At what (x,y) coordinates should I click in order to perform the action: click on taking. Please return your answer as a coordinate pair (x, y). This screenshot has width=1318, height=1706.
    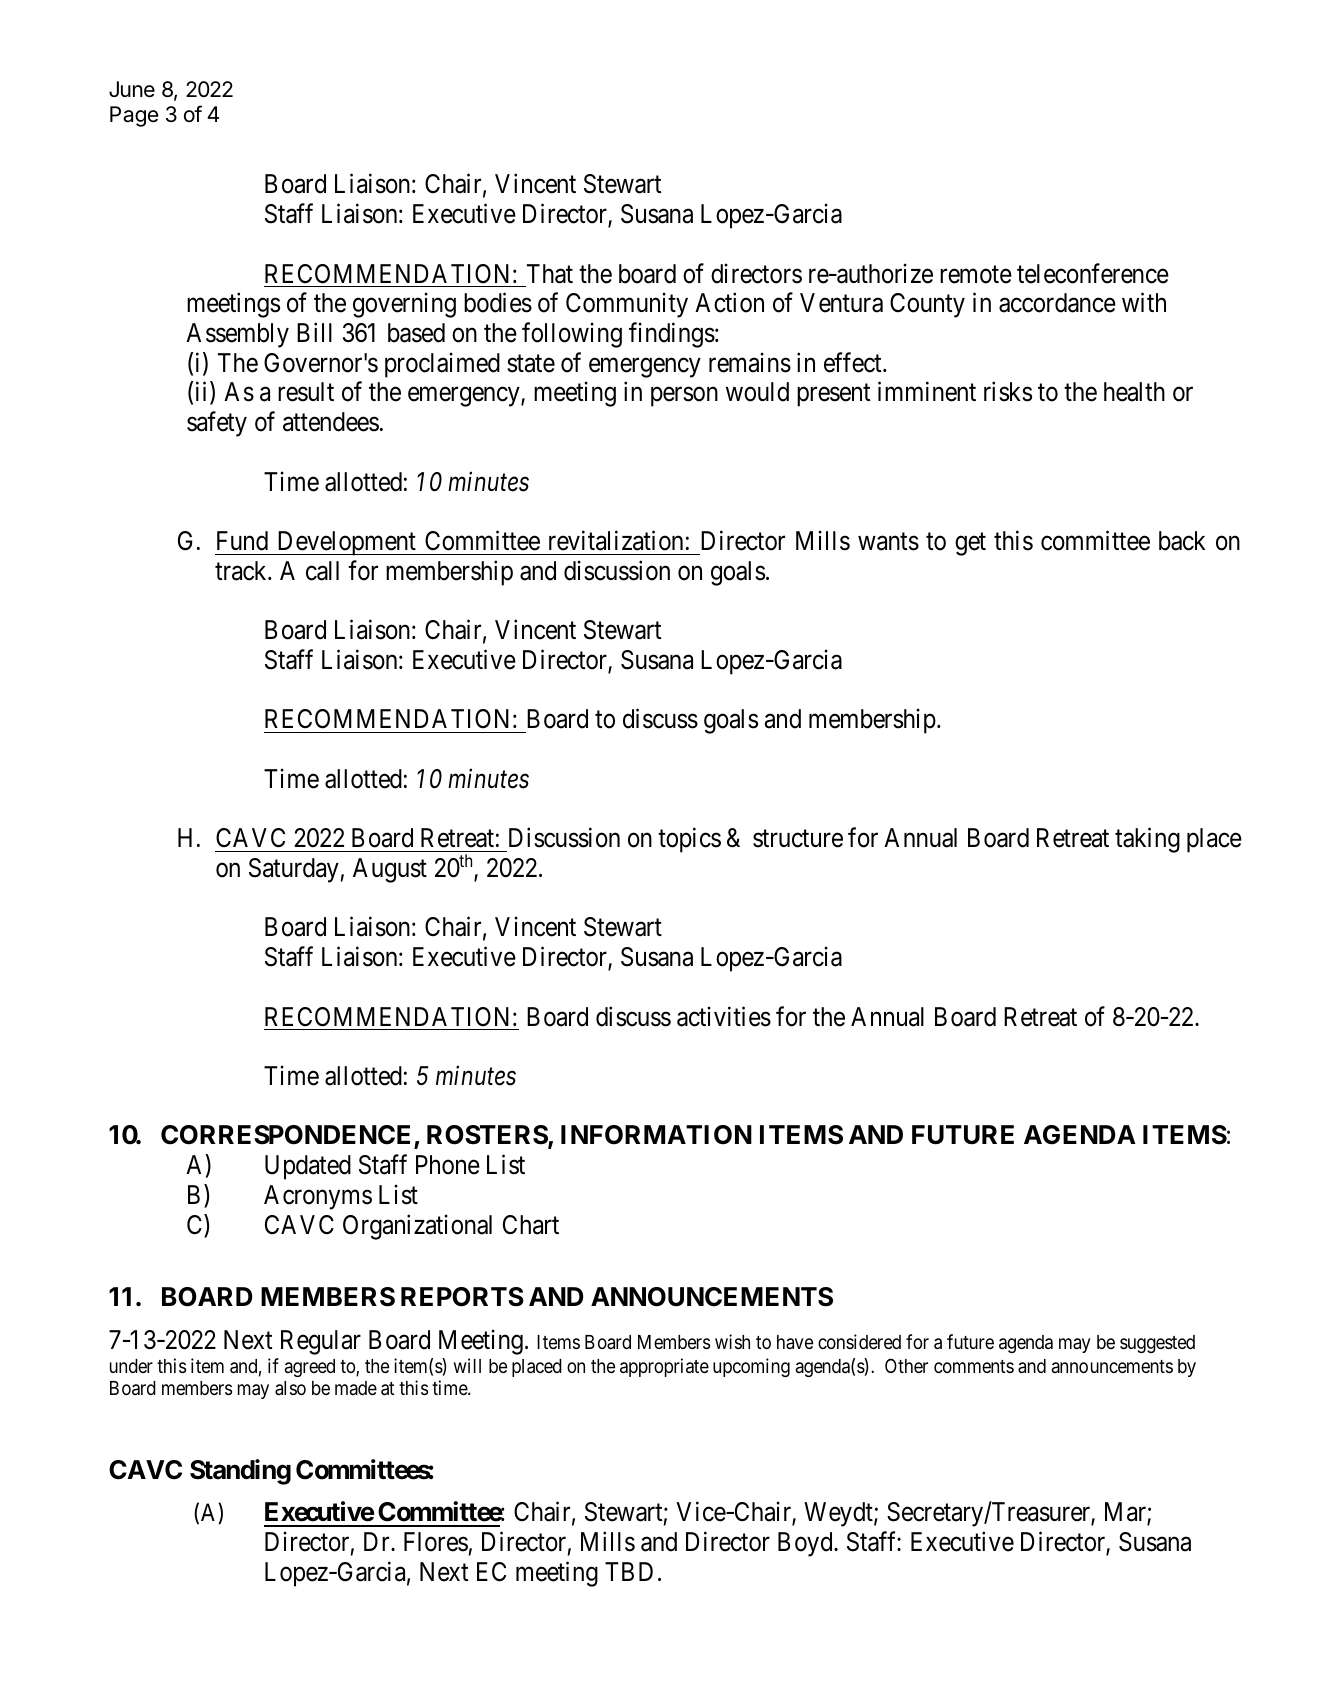
    Looking at the image, I should click on (1147, 840).
